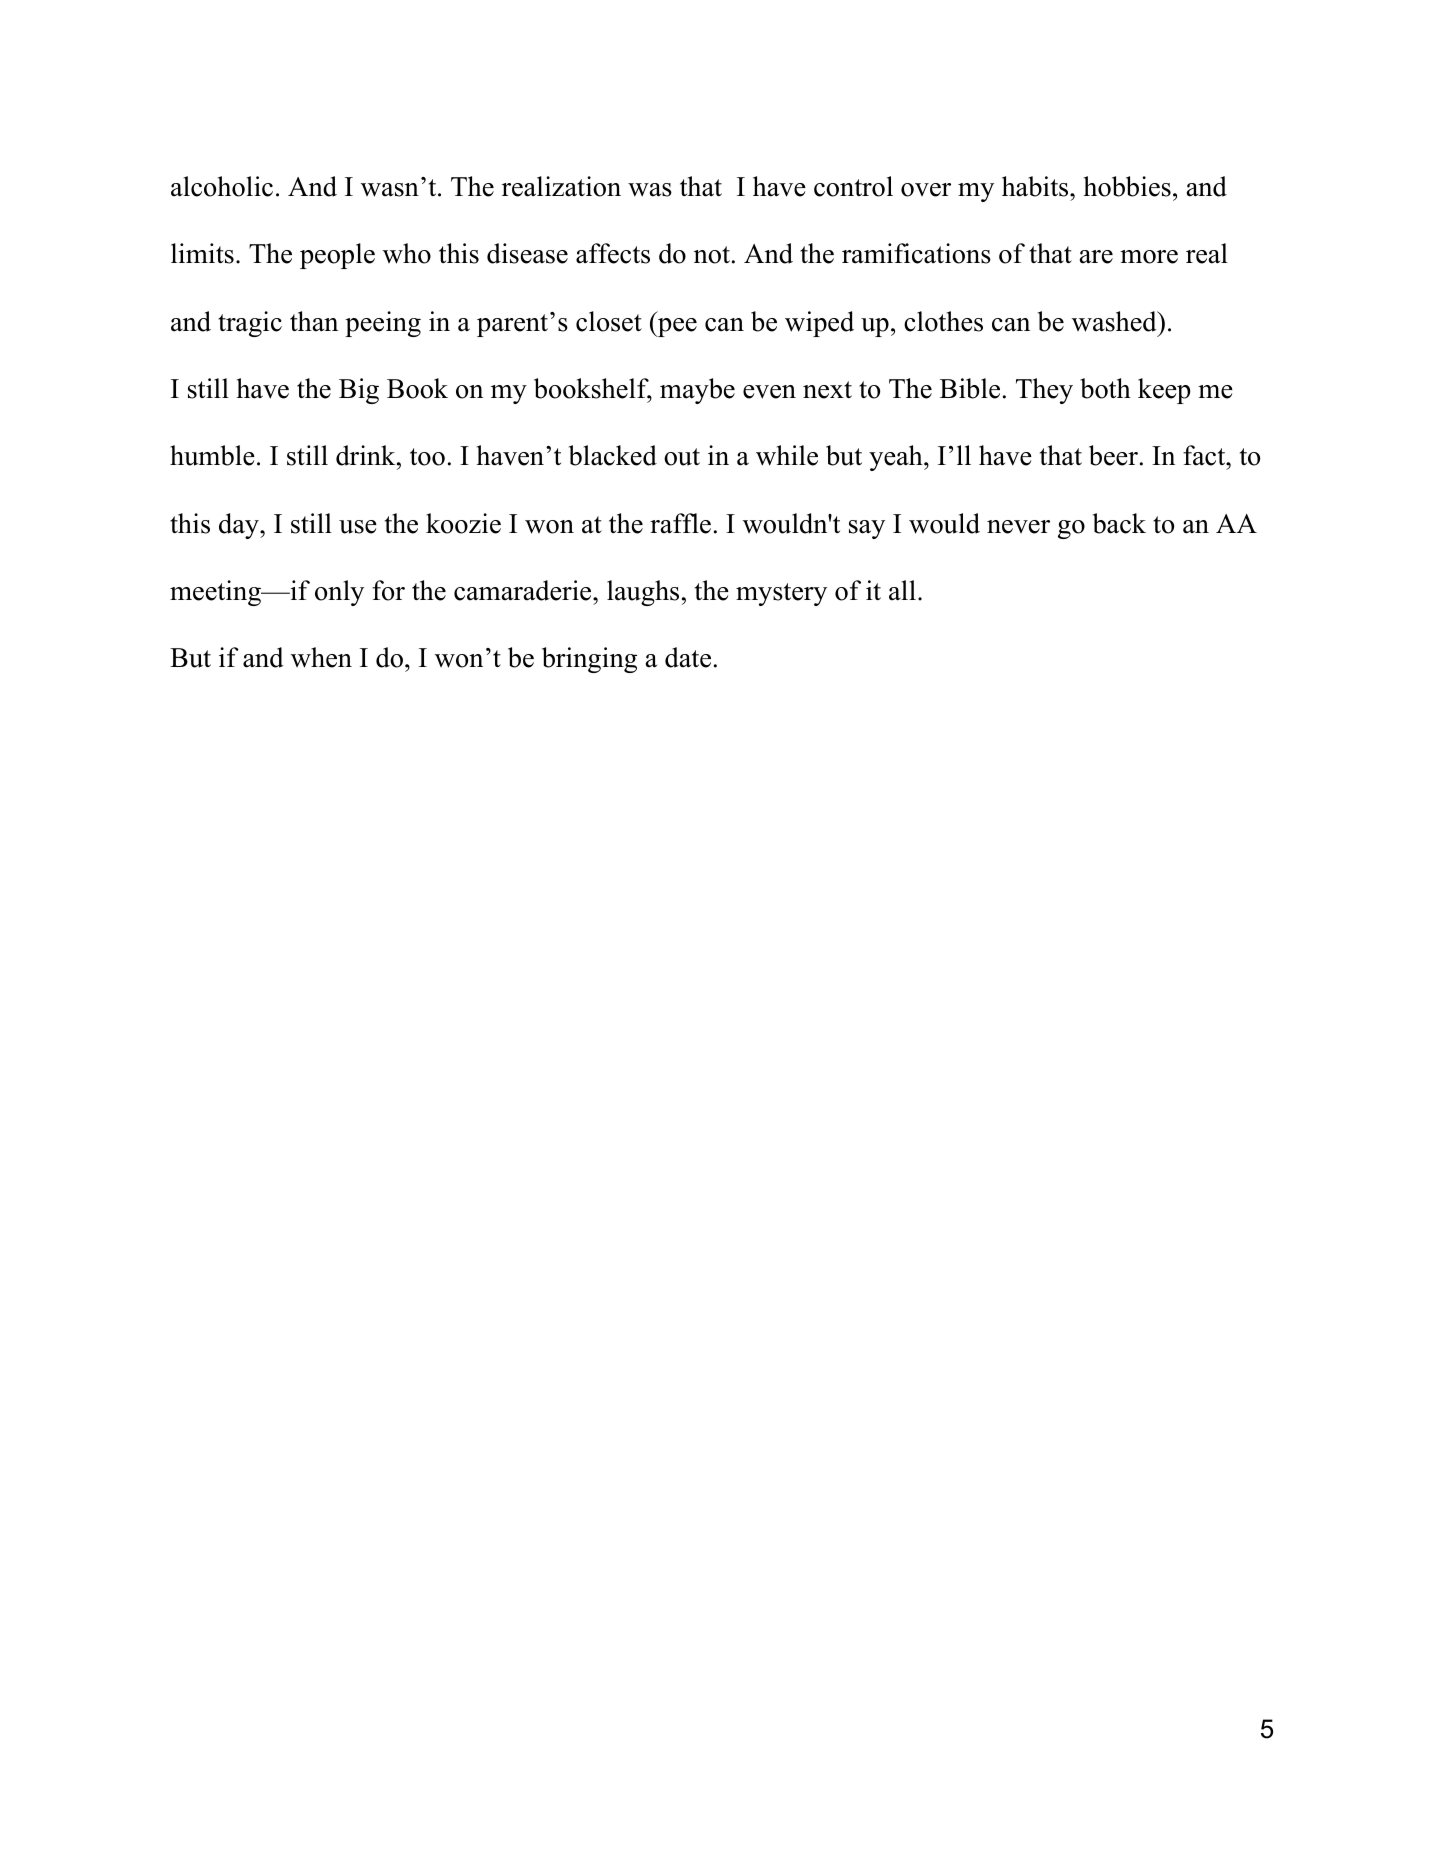  What do you see at coordinates (222, 186) in the page?
I see `alcoholic` at bounding box center [222, 186].
